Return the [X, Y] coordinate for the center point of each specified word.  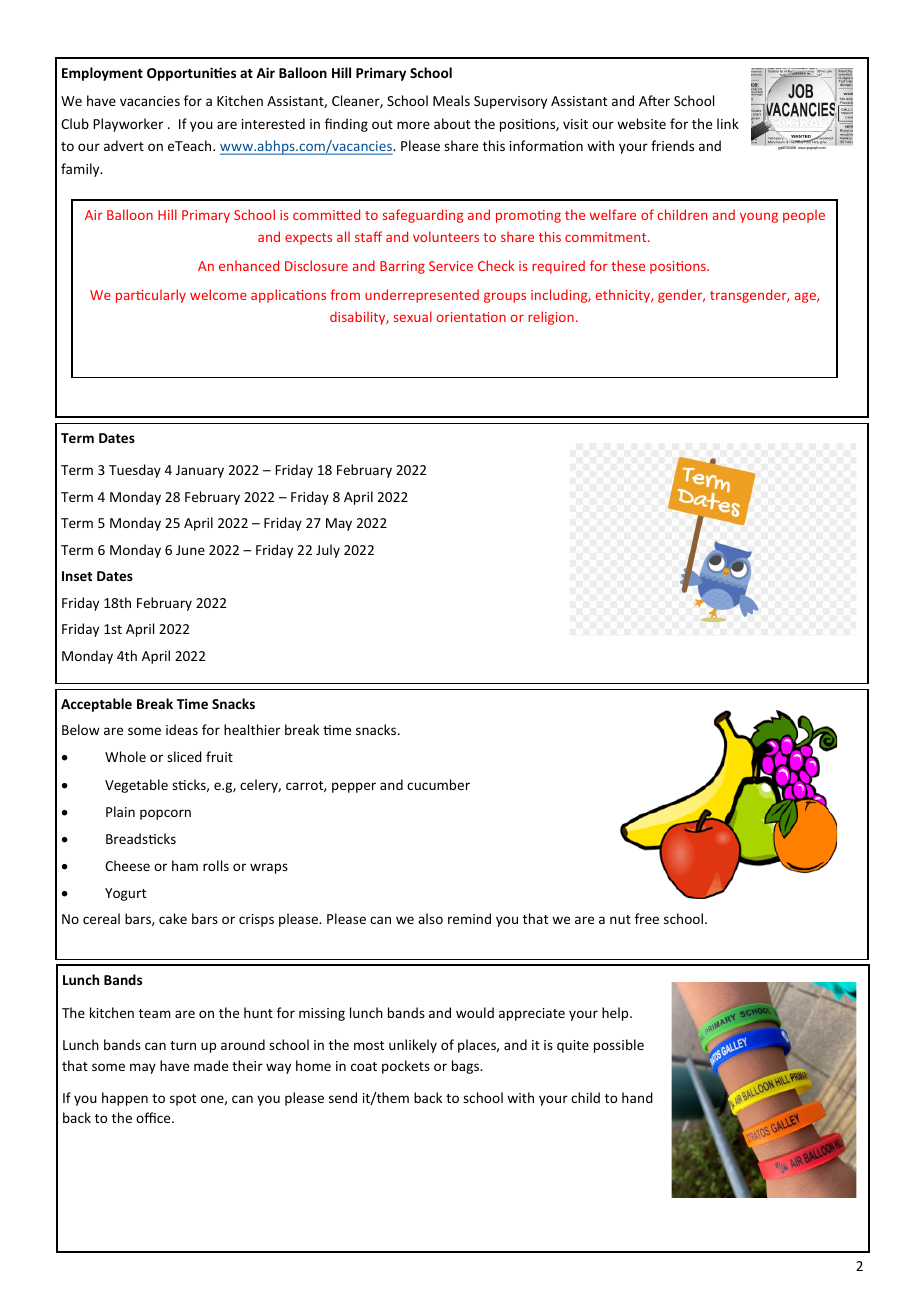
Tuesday [135, 471]
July [328, 551]
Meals [451, 100]
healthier [252, 729]
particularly [151, 296]
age [806, 297]
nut [620, 919]
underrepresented [422, 296]
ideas [182, 729]
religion [551, 318]
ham [185, 865]
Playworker [128, 125]
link [728, 123]
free [647, 918]
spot [183, 1100]
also [430, 918]
